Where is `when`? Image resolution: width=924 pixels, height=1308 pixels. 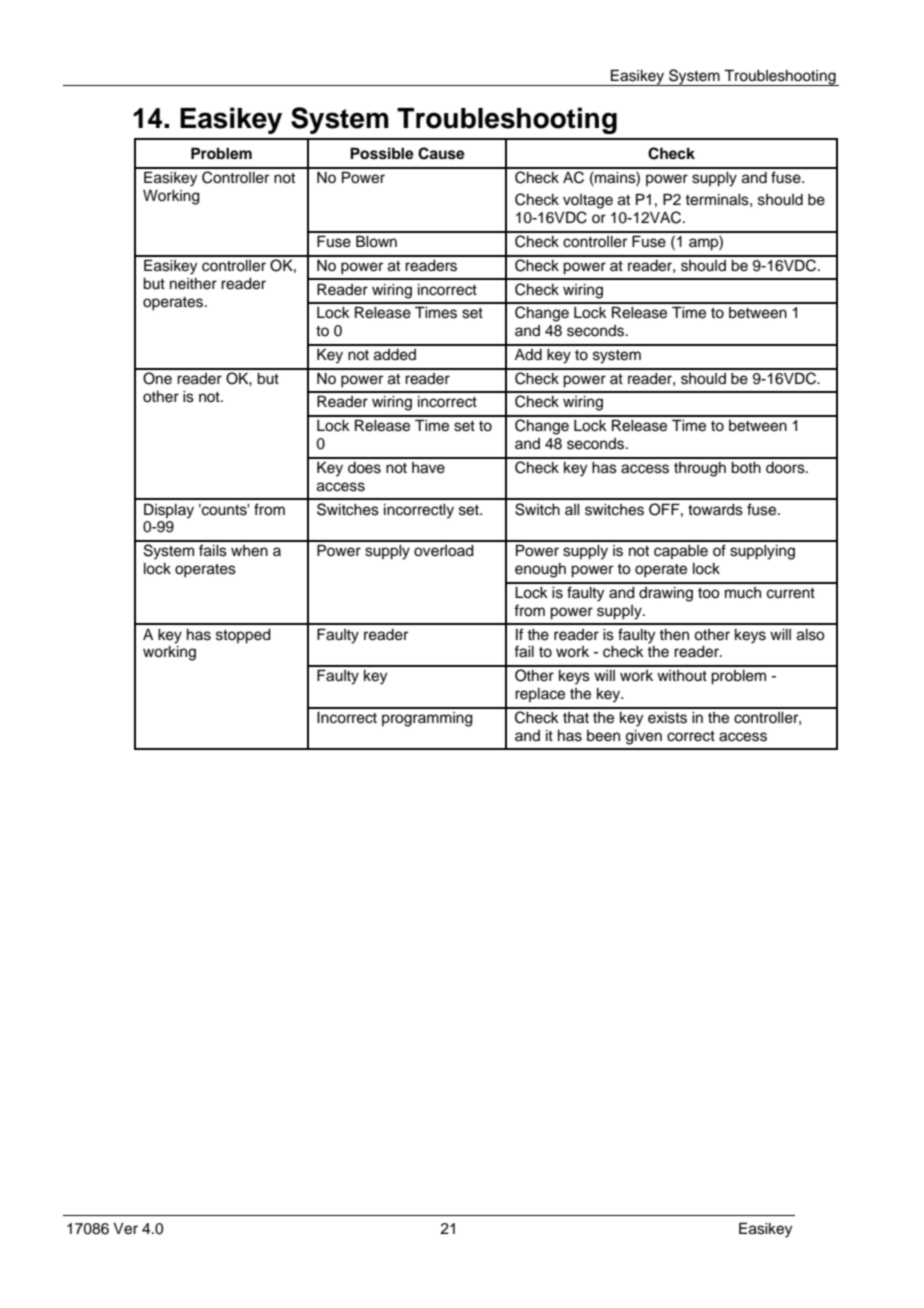
when is located at coordinates (249, 551).
